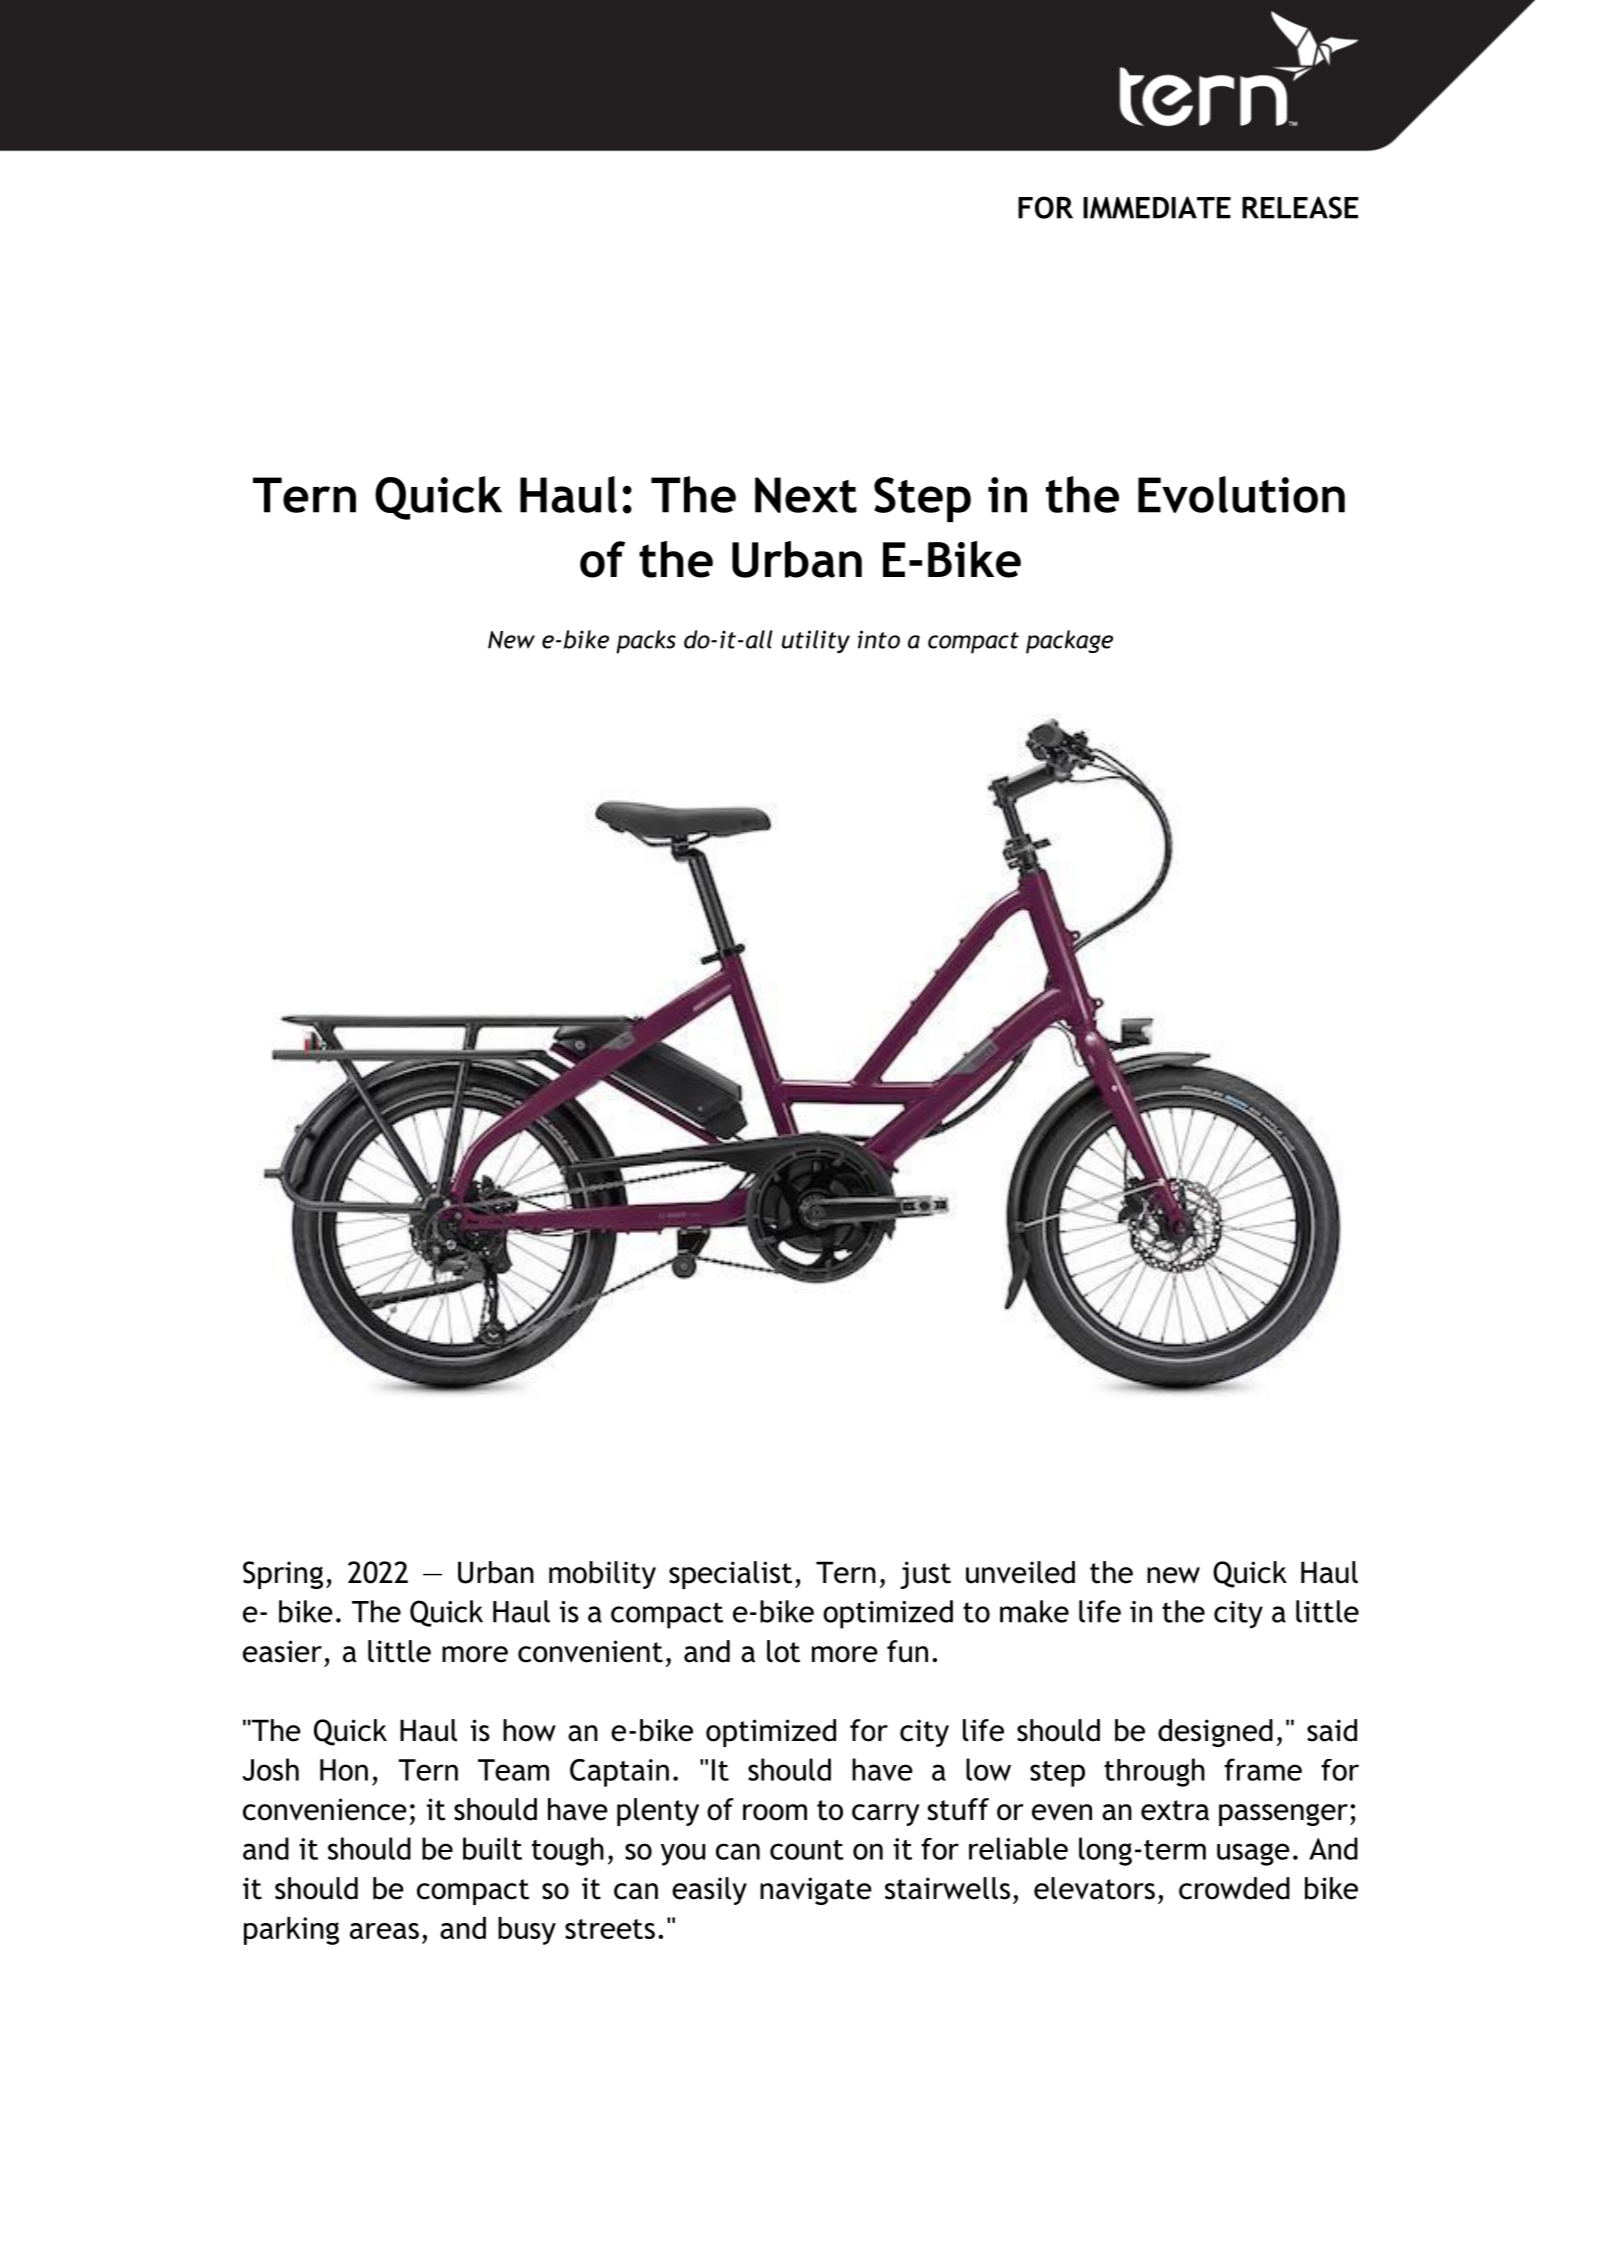  What do you see at coordinates (1157, 207) in the image?
I see `IMMEDIATE` at bounding box center [1157, 207].
